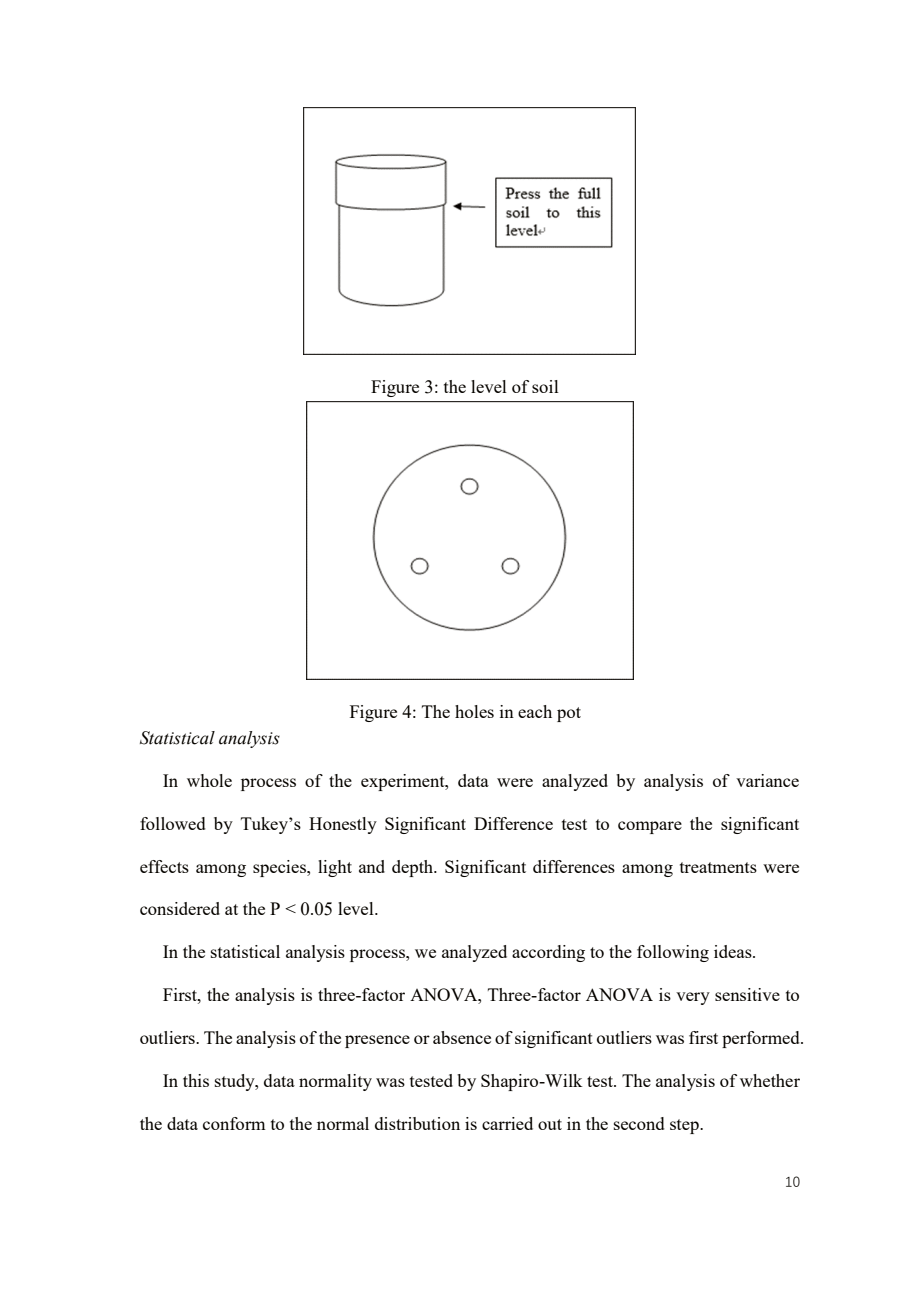  What do you see at coordinates (173, 823) in the screenshot?
I see `followed` at bounding box center [173, 823].
